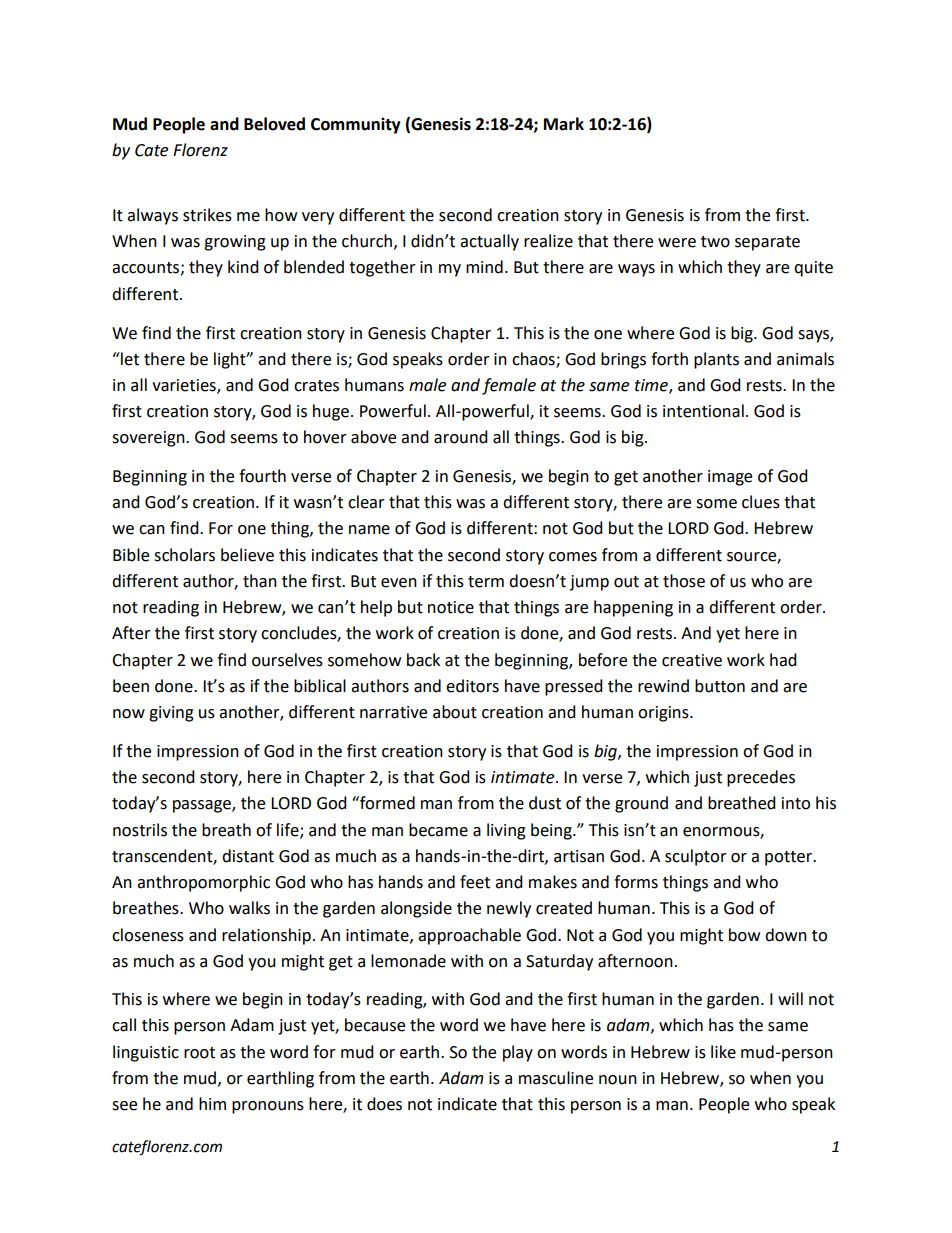 The width and height of the image is (952, 1233). What do you see at coordinates (451, 607) in the image?
I see `notice` at bounding box center [451, 607].
